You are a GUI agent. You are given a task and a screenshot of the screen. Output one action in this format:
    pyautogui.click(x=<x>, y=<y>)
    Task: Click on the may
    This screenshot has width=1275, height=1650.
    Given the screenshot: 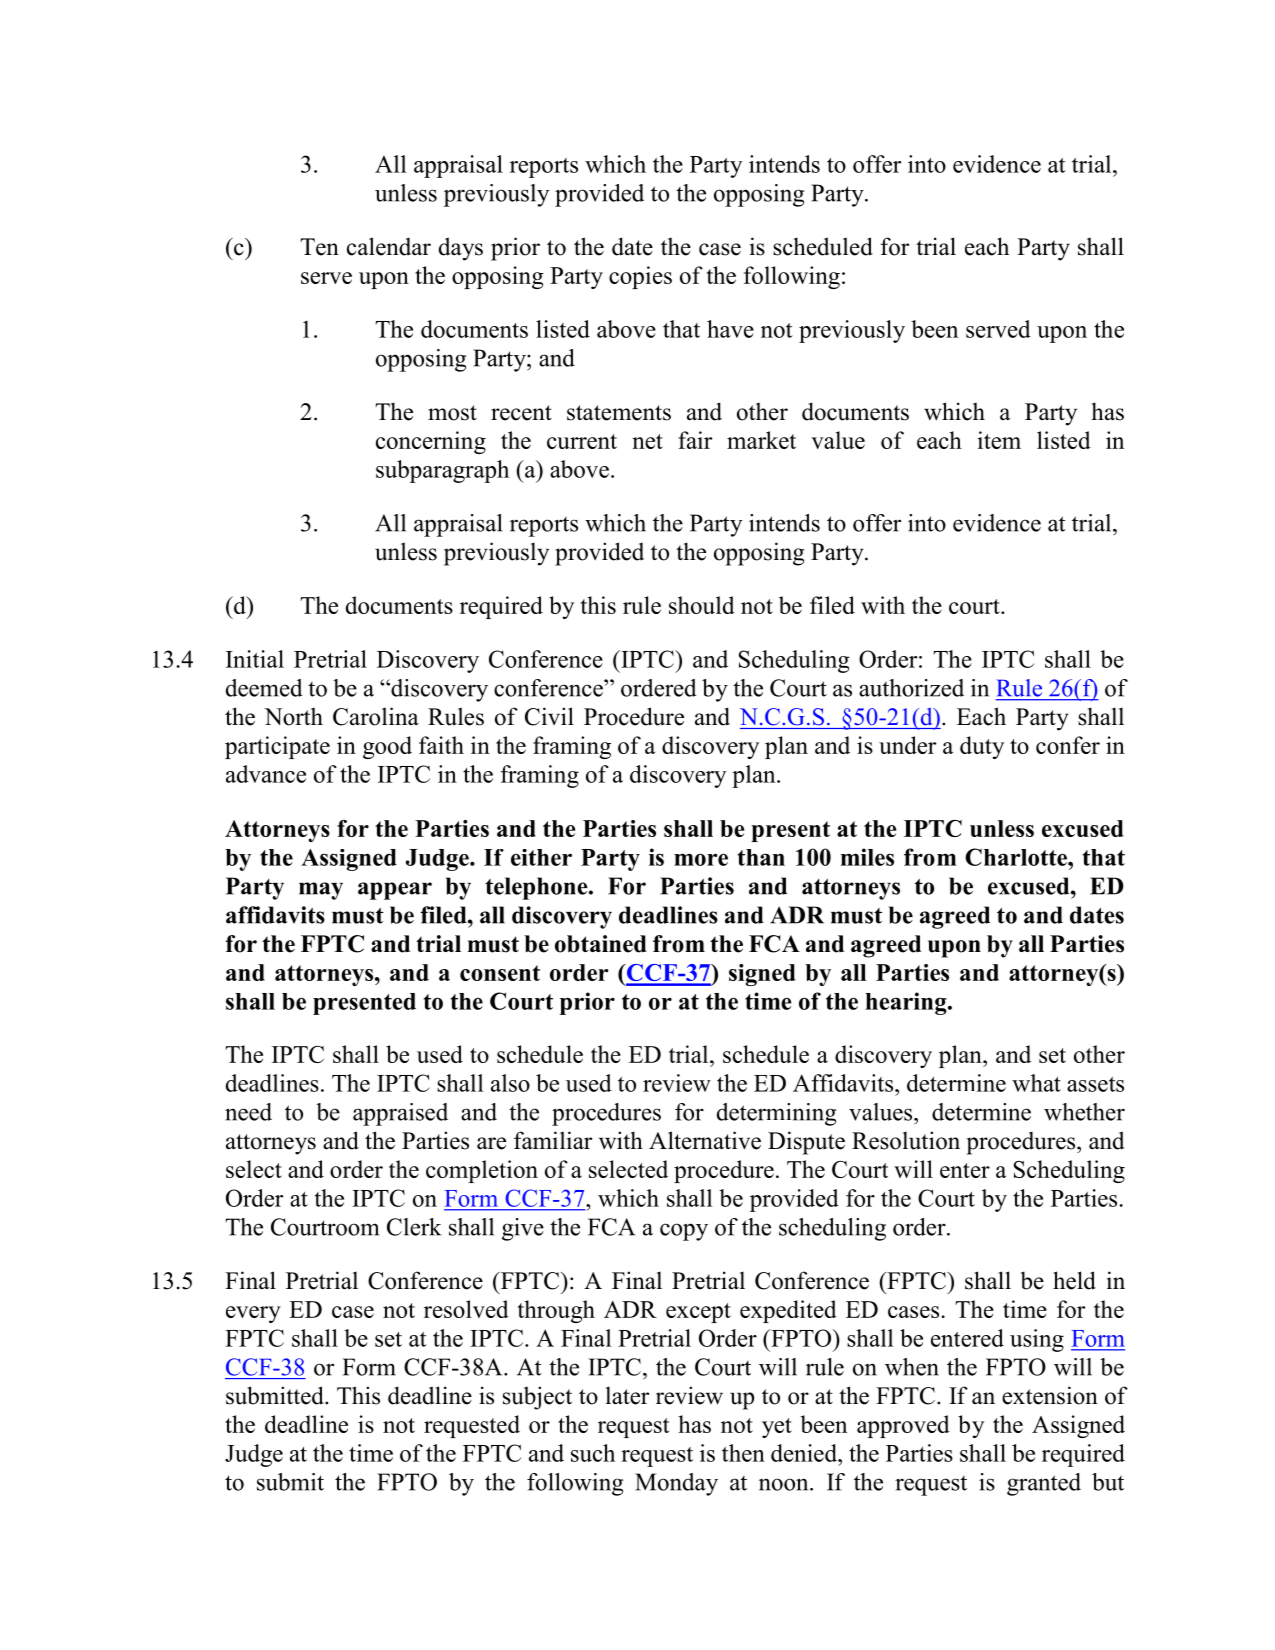 What is the action you would take?
    pyautogui.click(x=321, y=891)
